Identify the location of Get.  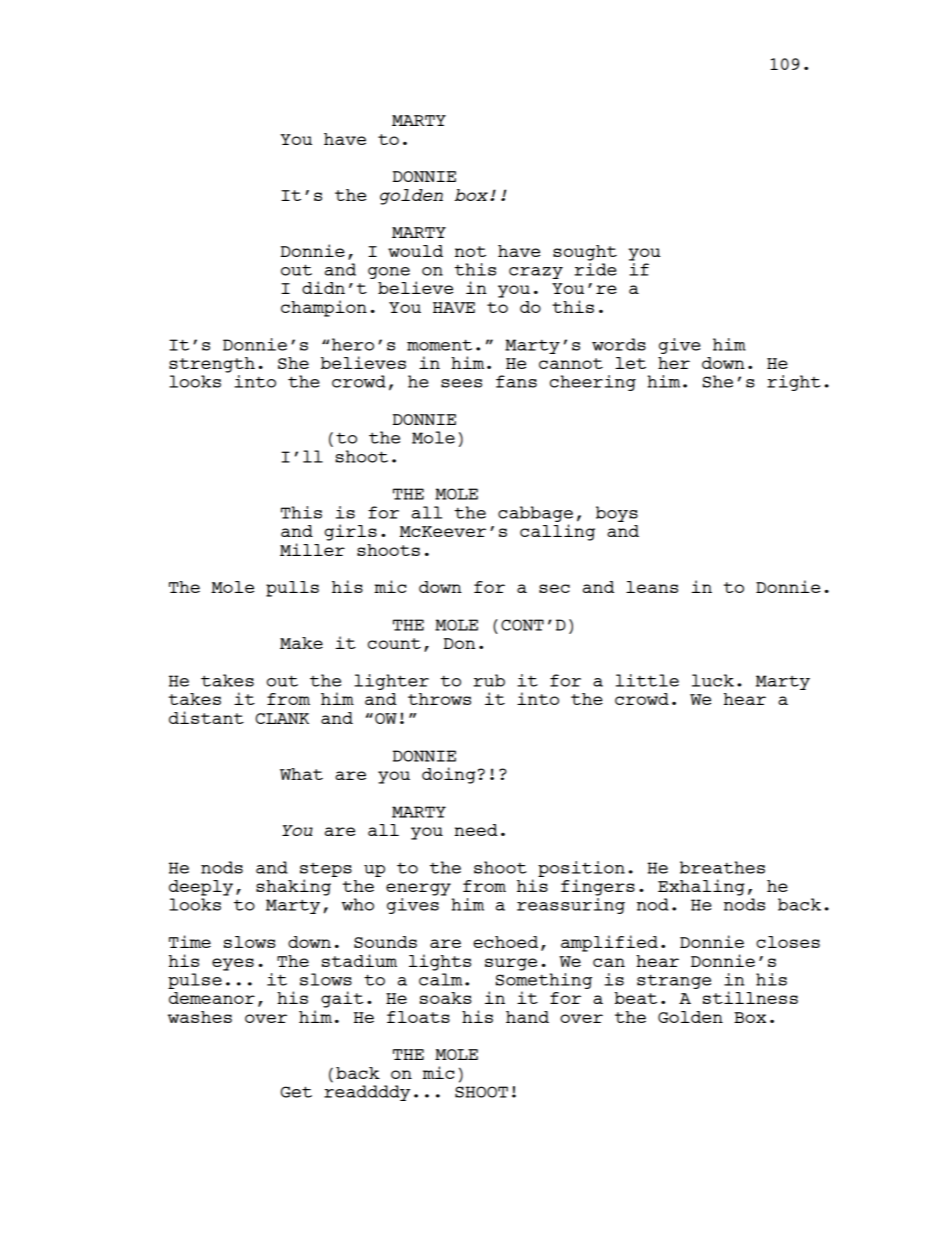
(296, 1092).
